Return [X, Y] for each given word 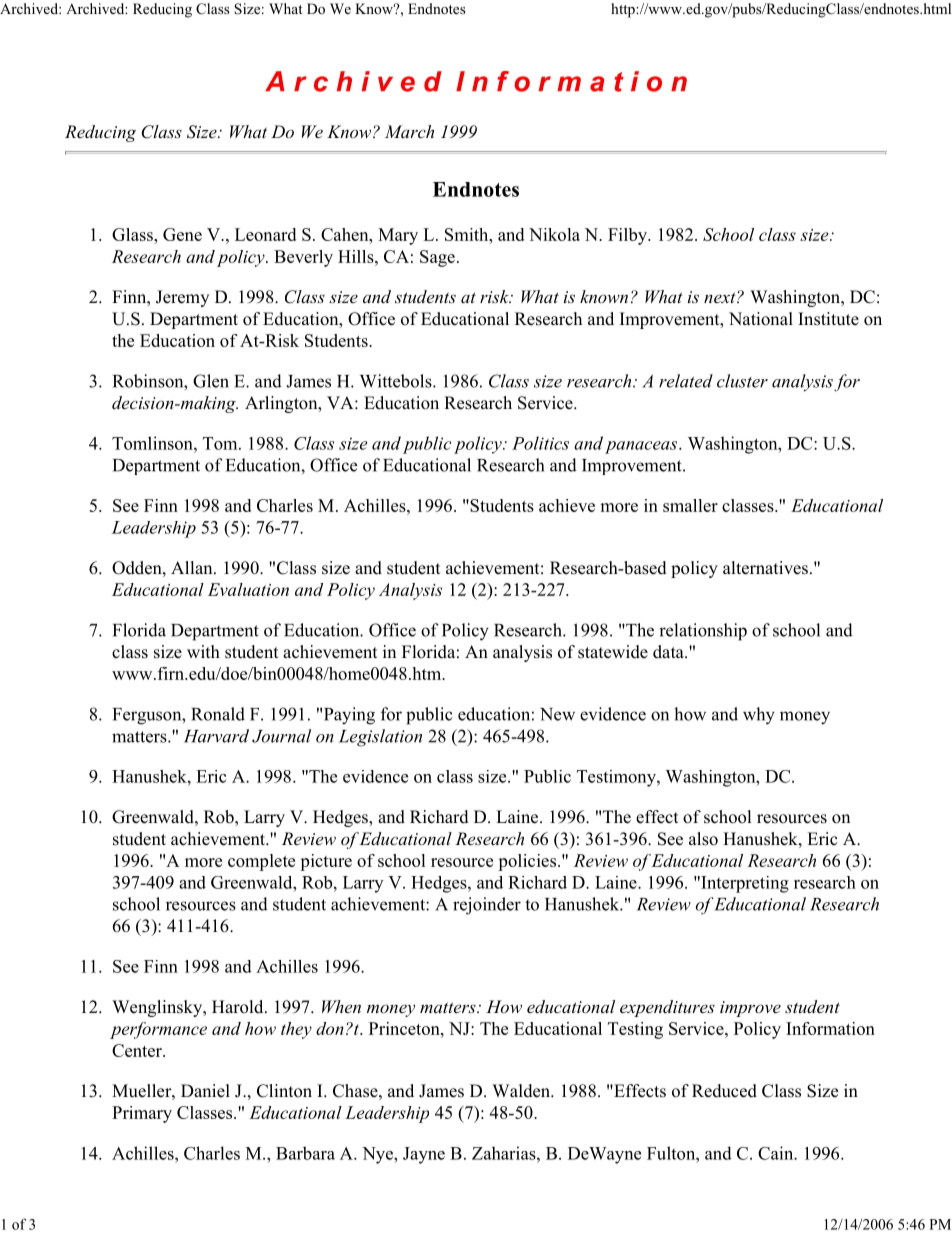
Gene [182, 234]
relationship [703, 632]
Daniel [205, 1091]
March [409, 131]
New [557, 714]
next [721, 297]
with [203, 651]
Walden [522, 1091]
